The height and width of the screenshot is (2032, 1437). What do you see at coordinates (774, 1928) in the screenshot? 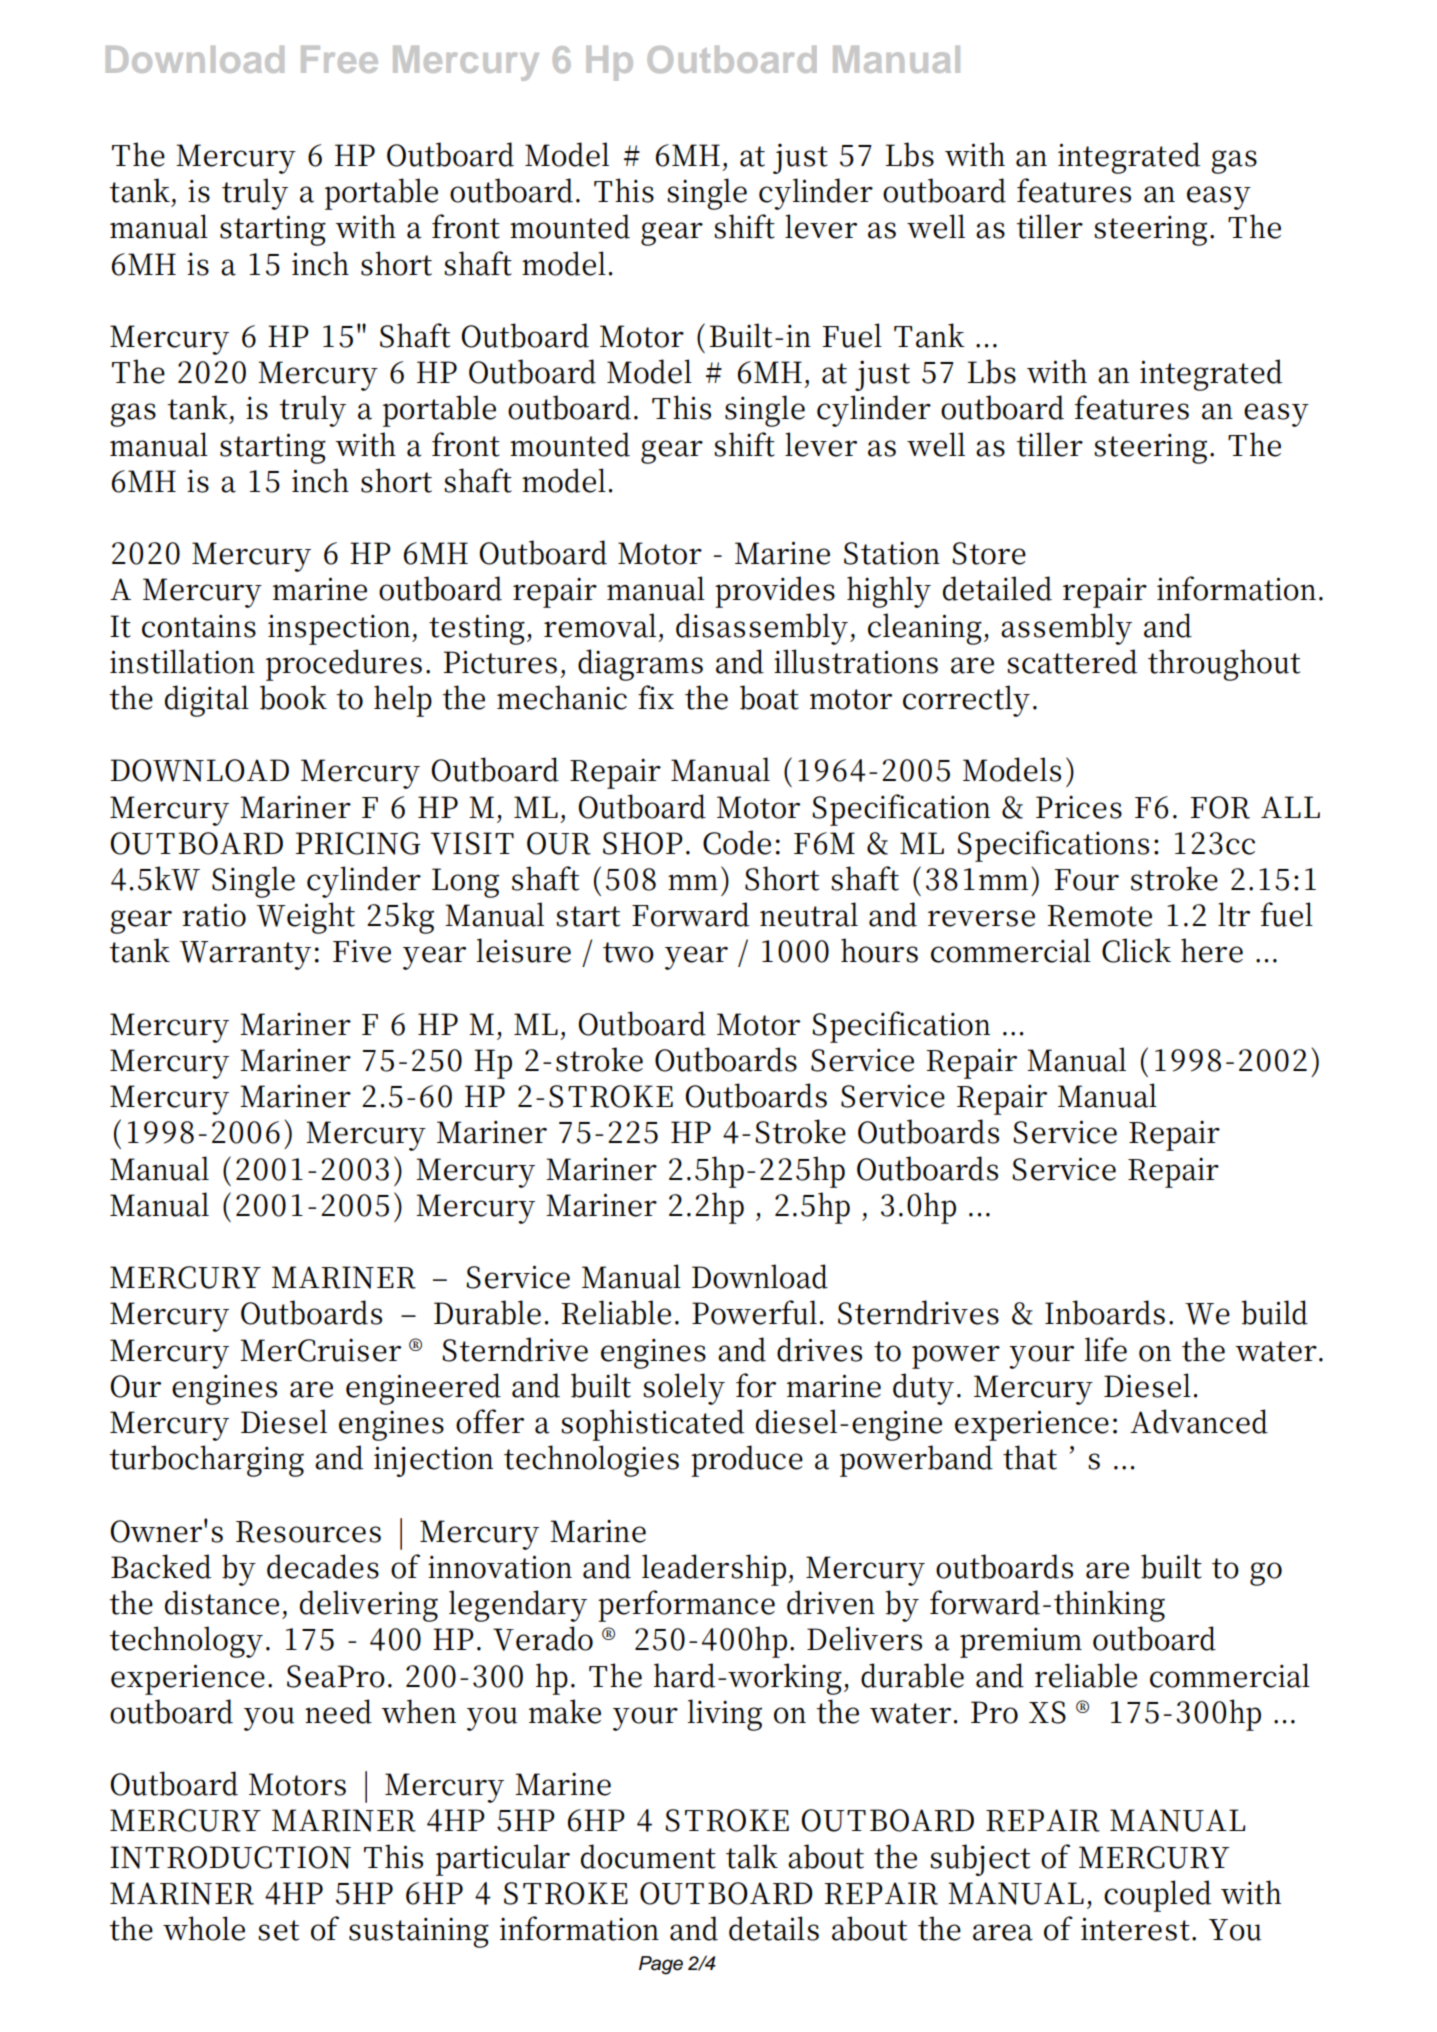
I see `details` at bounding box center [774, 1928].
